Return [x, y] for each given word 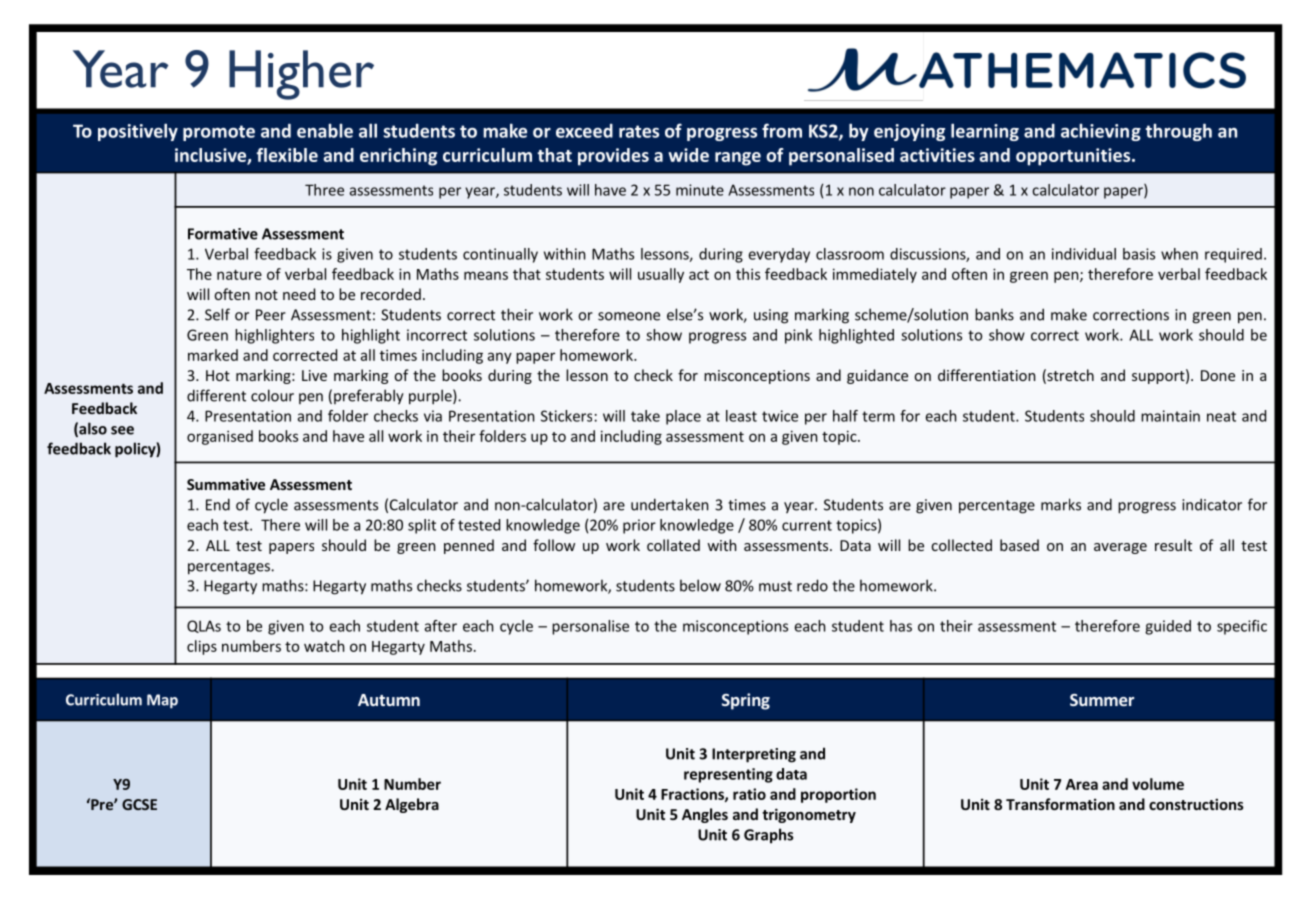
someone [629, 316]
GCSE [139, 804]
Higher [301, 75]
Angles [705, 815]
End [218, 504]
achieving [1101, 132]
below [700, 585]
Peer [271, 315]
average [1120, 548]
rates [639, 131]
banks [994, 314]
